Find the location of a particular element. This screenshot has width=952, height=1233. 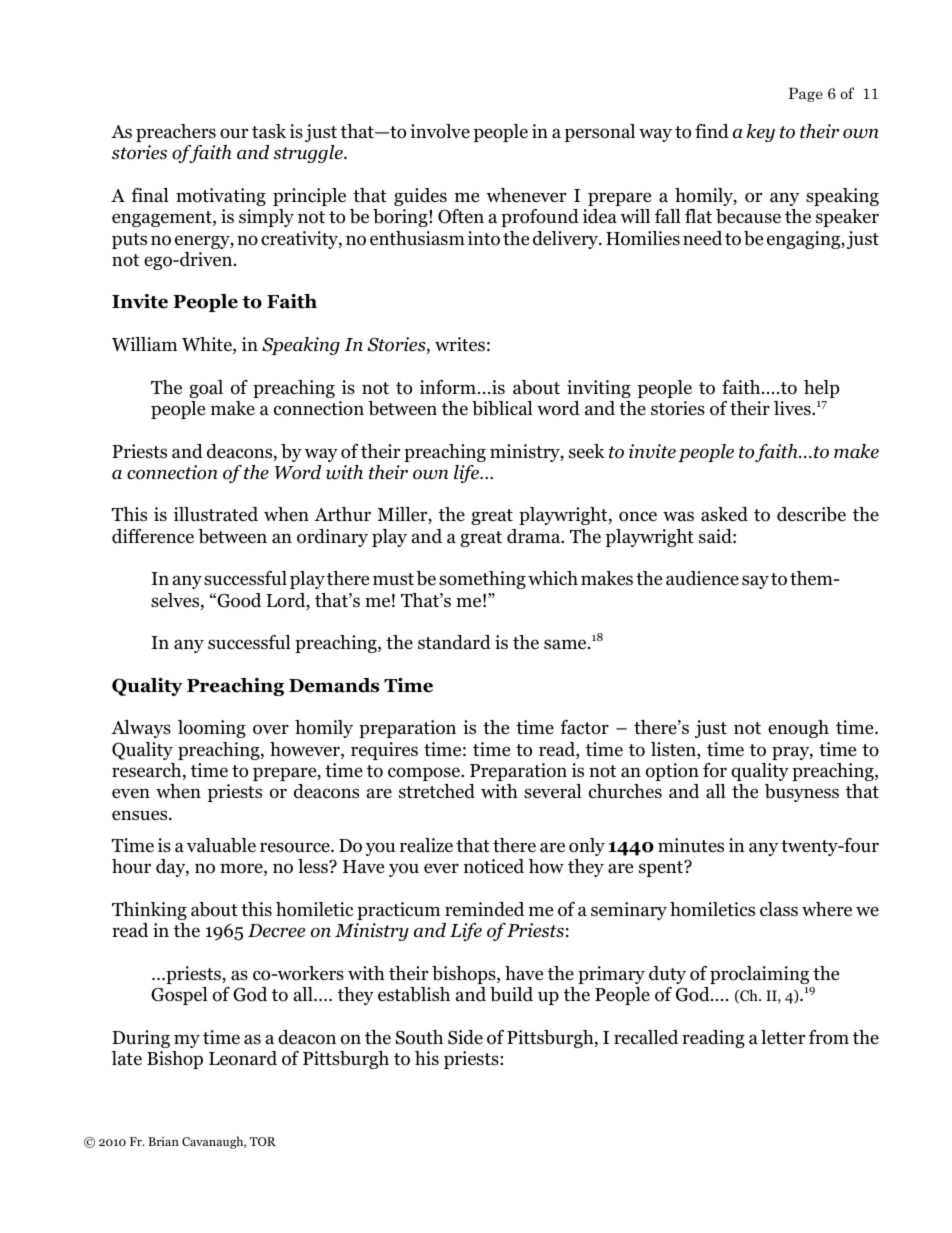

preachers is located at coordinates (176, 133).
